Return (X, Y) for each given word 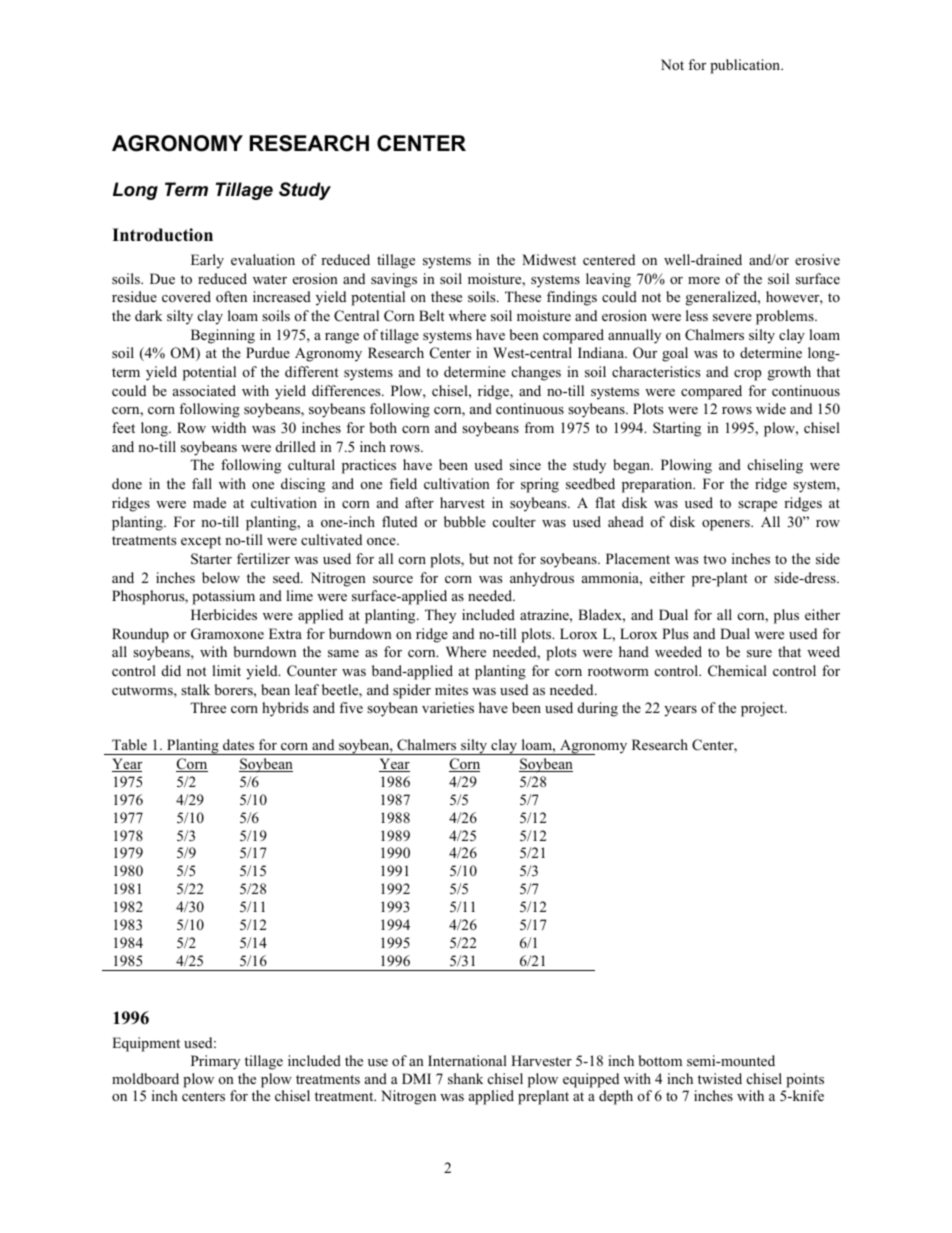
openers (727, 525)
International (467, 1060)
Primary (215, 1062)
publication (746, 66)
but (479, 558)
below (221, 577)
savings (394, 280)
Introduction (162, 235)
